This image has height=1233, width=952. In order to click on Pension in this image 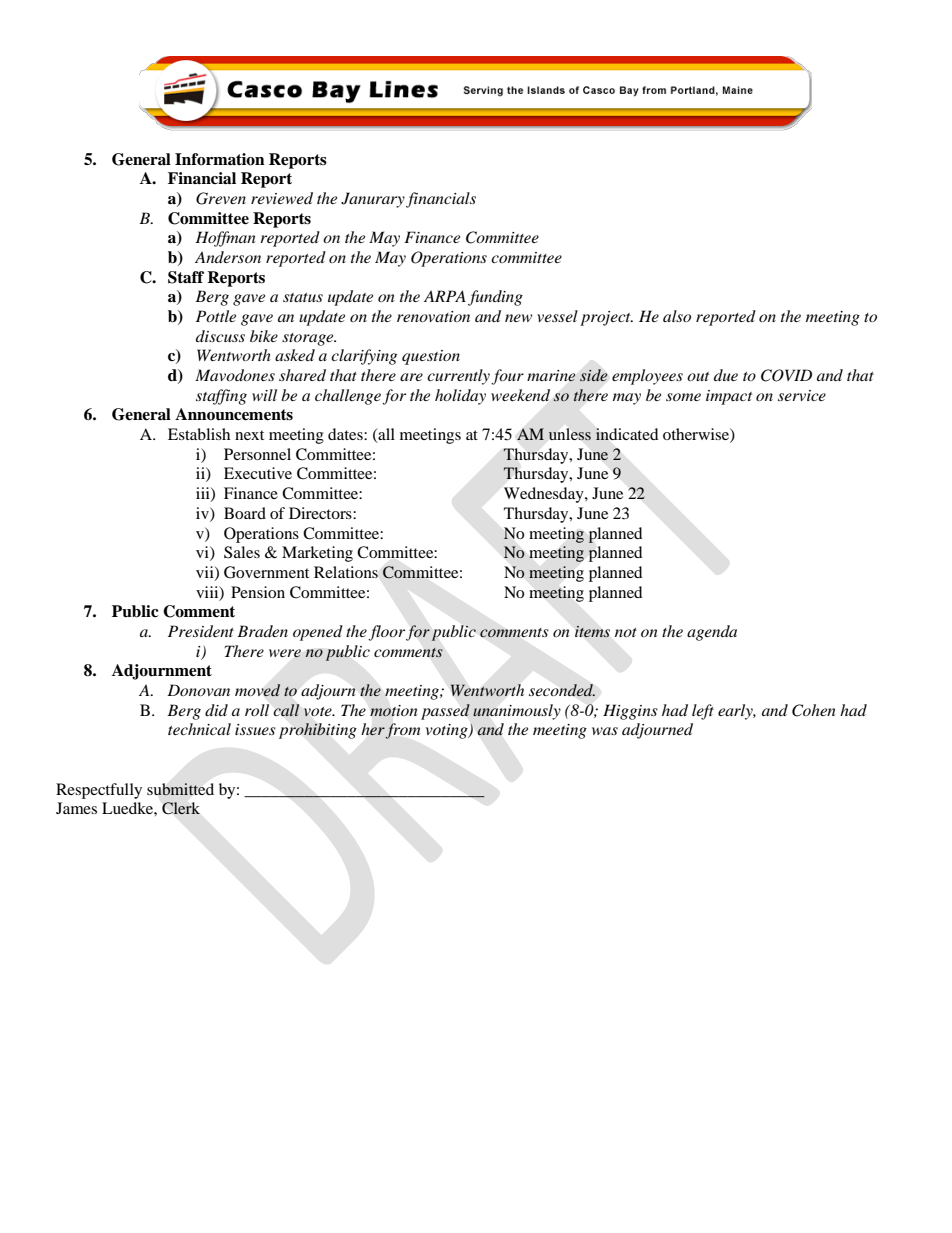, I will do `click(258, 592)`.
